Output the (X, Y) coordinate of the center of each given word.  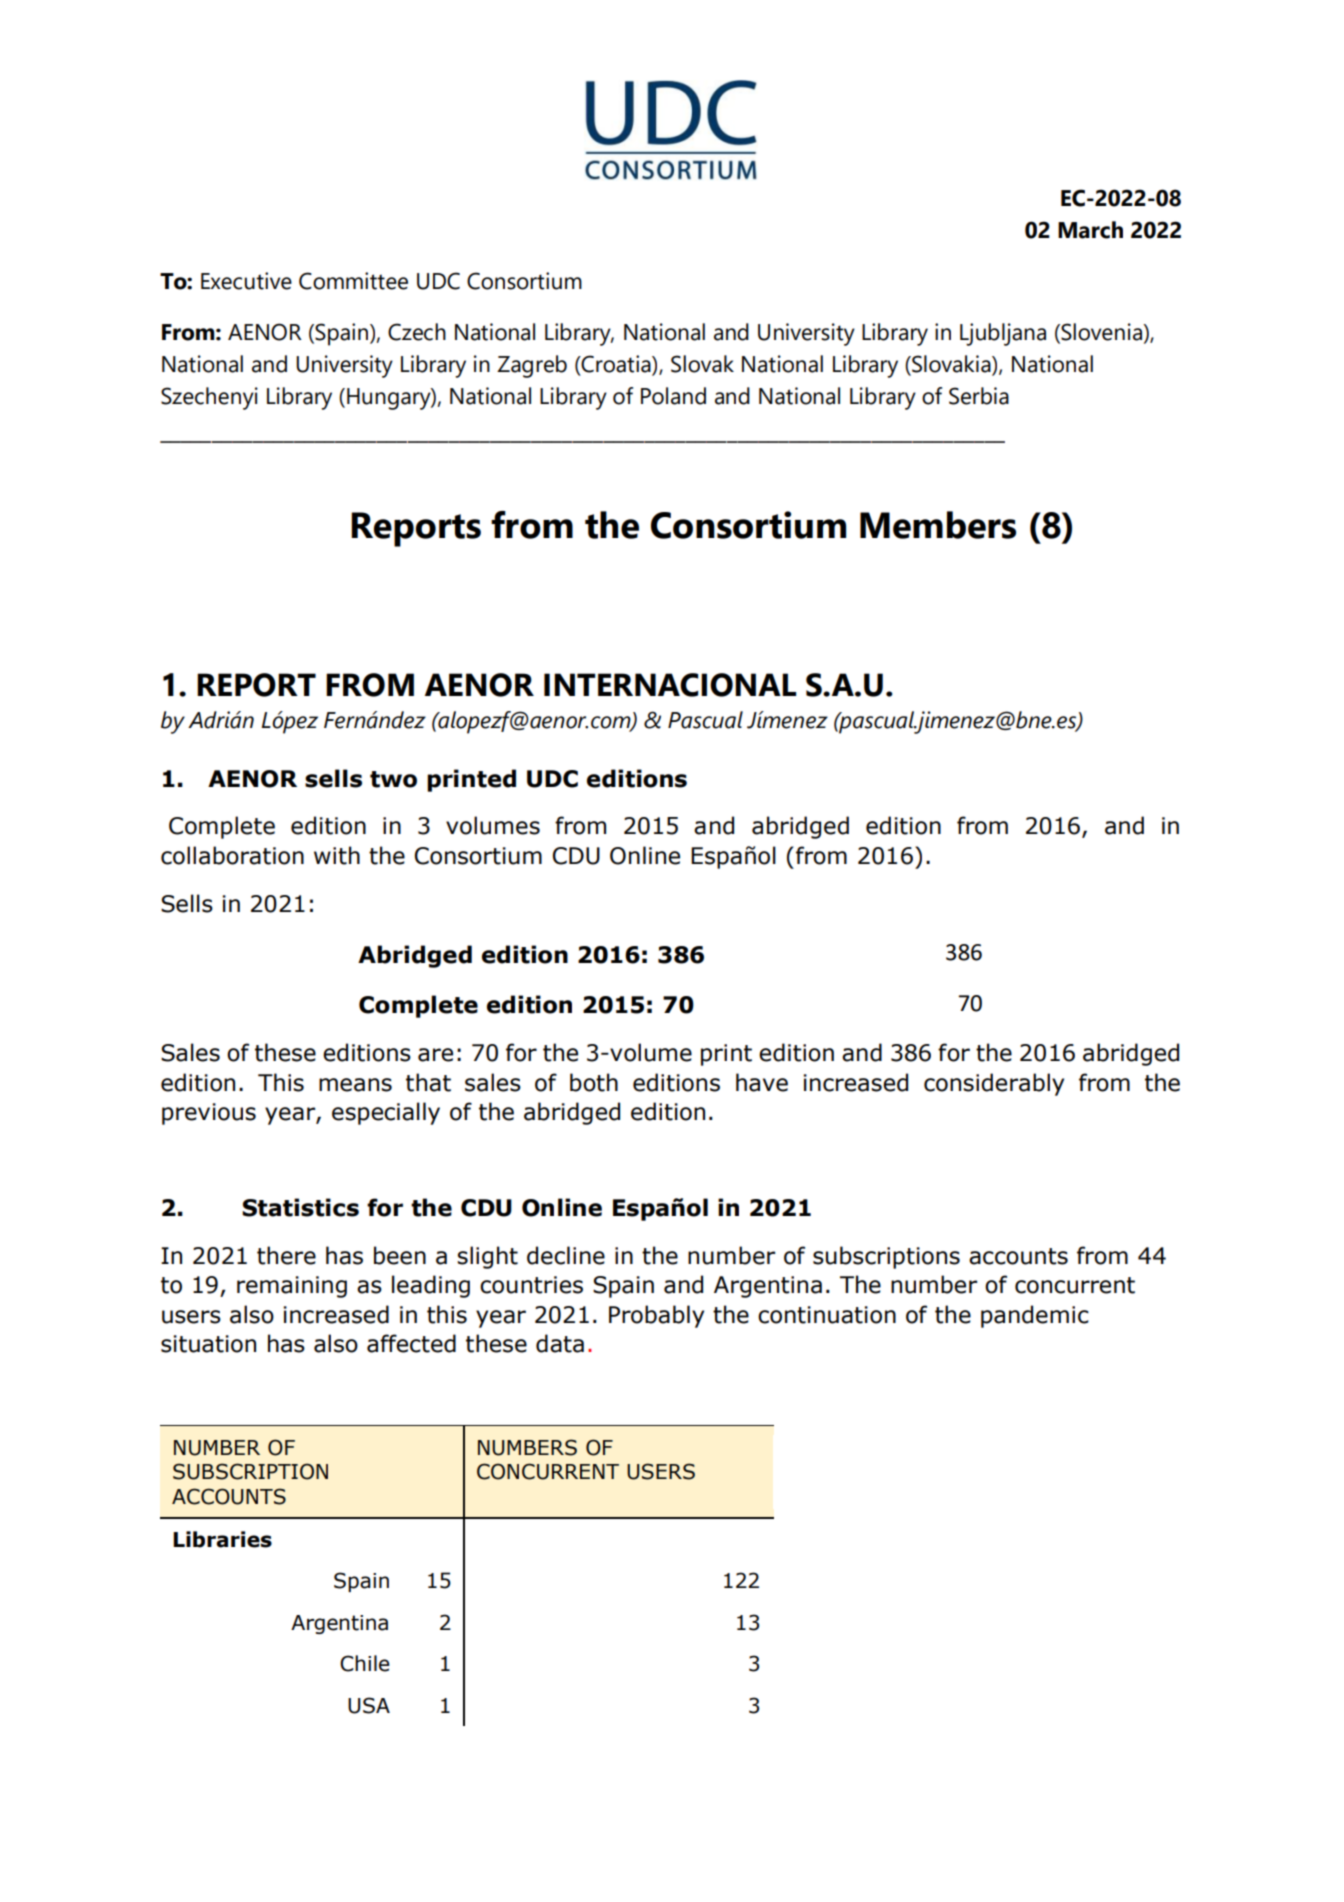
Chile (365, 1663)
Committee (353, 281)
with (337, 855)
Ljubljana (1003, 334)
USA (369, 1705)
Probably (656, 1316)
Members (938, 525)
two (393, 779)
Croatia (616, 364)
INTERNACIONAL (670, 685)
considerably (994, 1084)
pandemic (1035, 1316)
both (594, 1082)
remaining (292, 1287)
